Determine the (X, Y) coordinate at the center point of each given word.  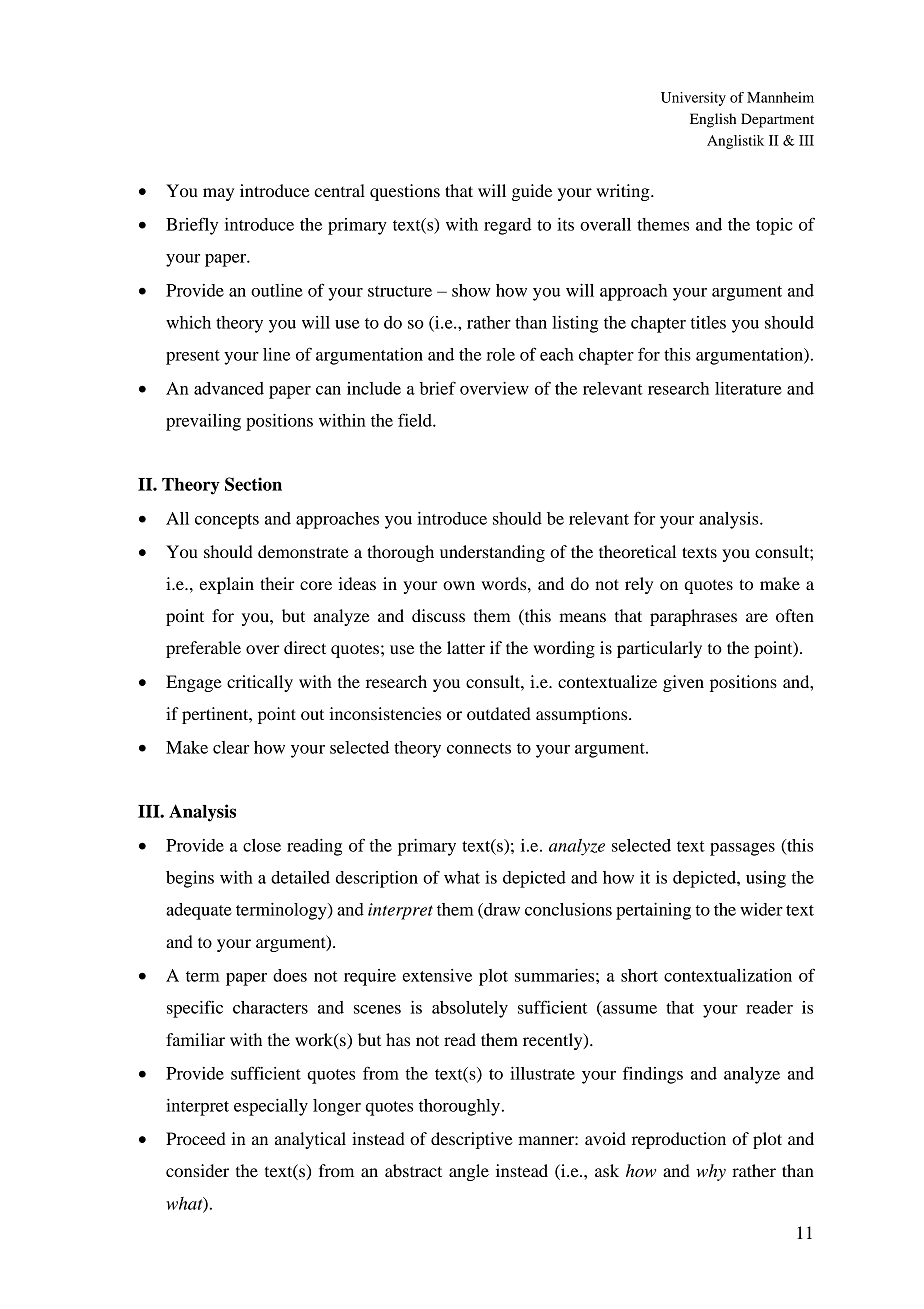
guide (532, 192)
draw (501, 910)
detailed (300, 877)
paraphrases (693, 617)
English (713, 120)
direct (305, 647)
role (500, 354)
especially (271, 1107)
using (766, 879)
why (711, 1172)
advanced (229, 388)
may (218, 194)
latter (466, 647)
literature (748, 388)
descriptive (472, 1140)
